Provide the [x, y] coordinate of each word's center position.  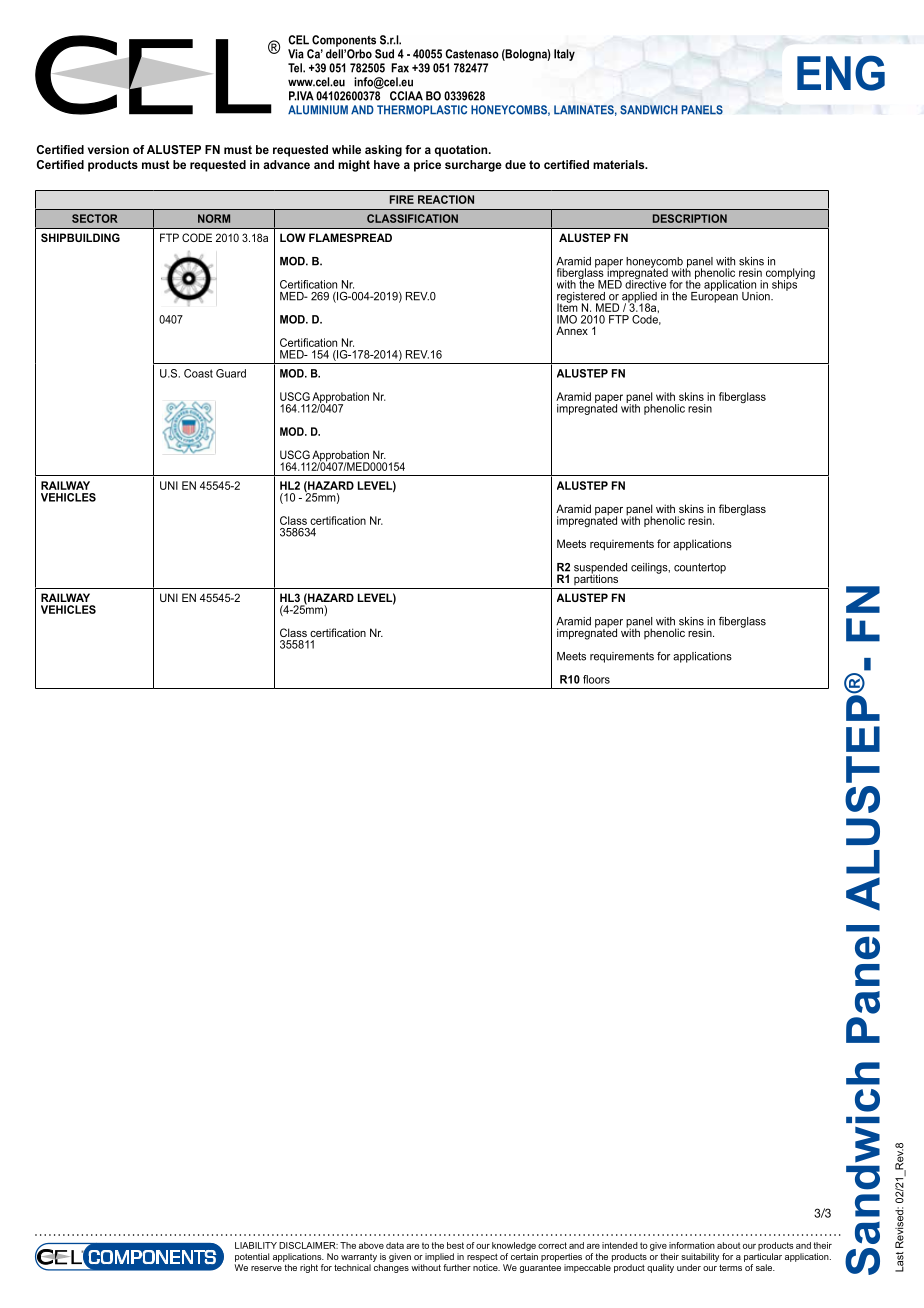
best [455, 1245]
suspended [600, 569]
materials [620, 164]
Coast [198, 373]
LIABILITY [256, 1245]
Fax [400, 68]
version [108, 149]
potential [252, 1257]
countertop [700, 568]
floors [596, 679]
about [728, 1245]
